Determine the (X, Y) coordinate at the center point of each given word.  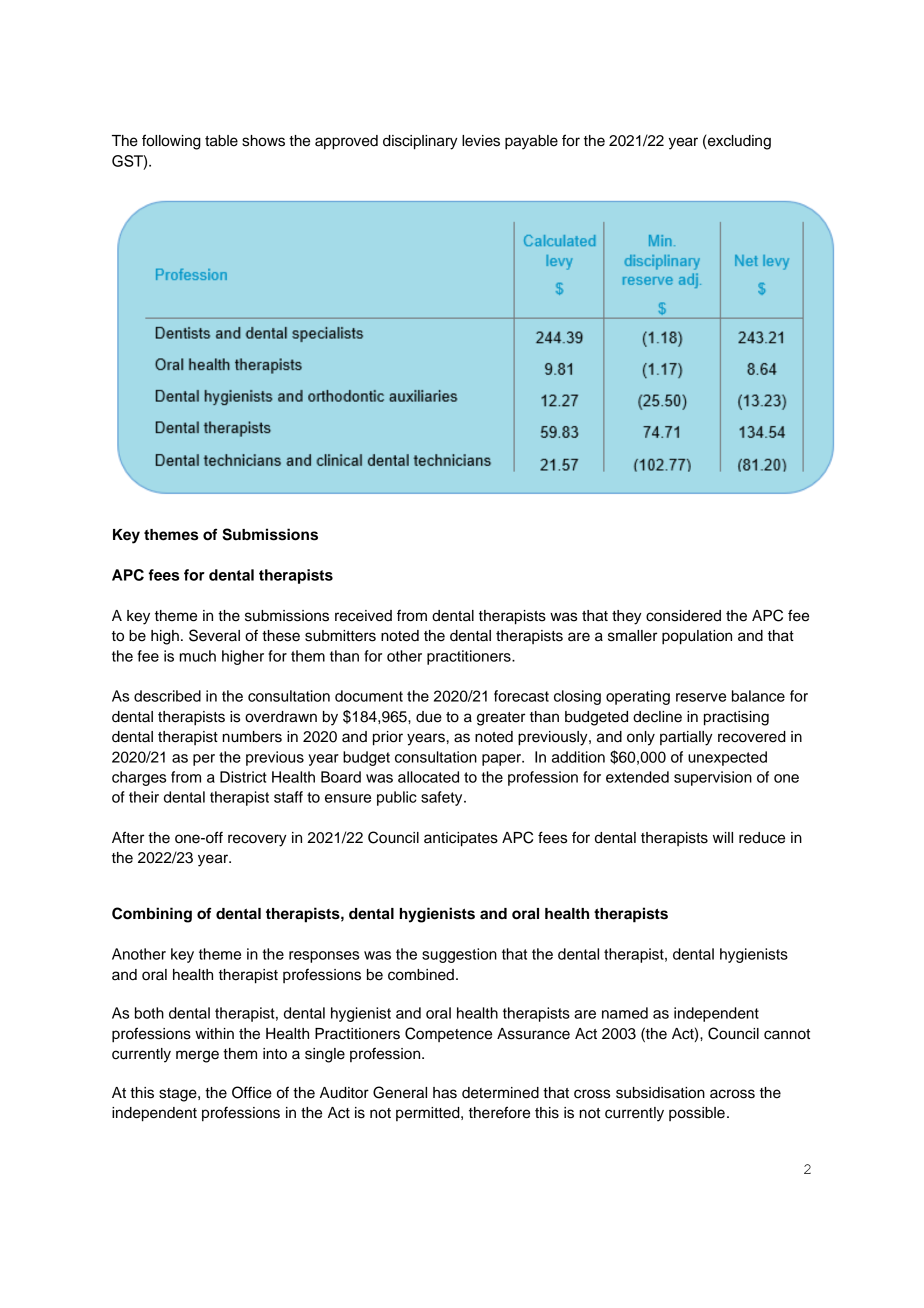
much (198, 656)
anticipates (461, 839)
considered (683, 616)
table (221, 141)
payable (531, 142)
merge (197, 1056)
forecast (521, 696)
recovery (257, 840)
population (697, 637)
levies (481, 141)
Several (214, 635)
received (363, 616)
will (723, 837)
